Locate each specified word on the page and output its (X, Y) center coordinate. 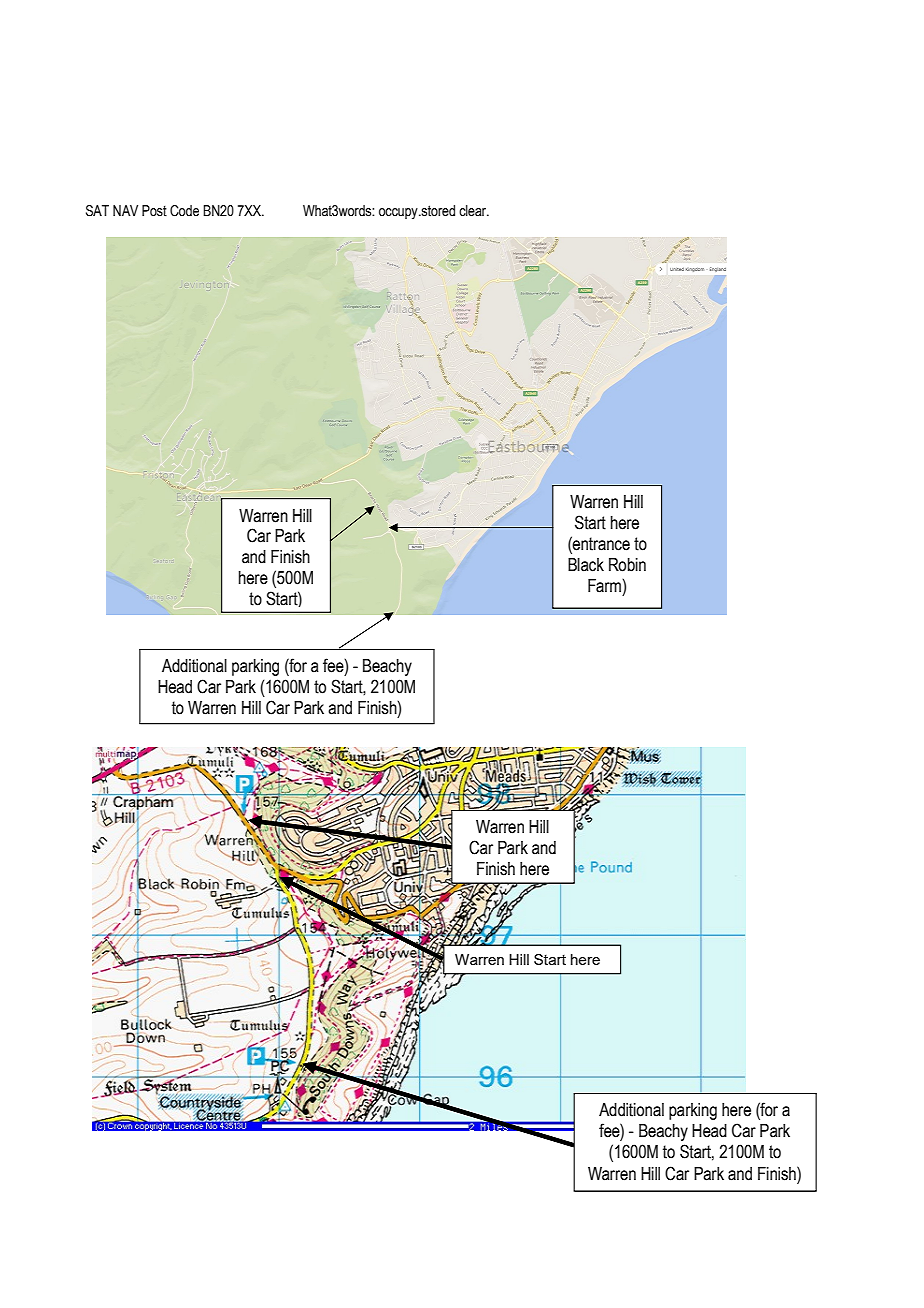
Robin (627, 565)
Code (184, 211)
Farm (605, 586)
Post (154, 211)
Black (586, 565)
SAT (97, 211)
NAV (125, 210)
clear (474, 211)
